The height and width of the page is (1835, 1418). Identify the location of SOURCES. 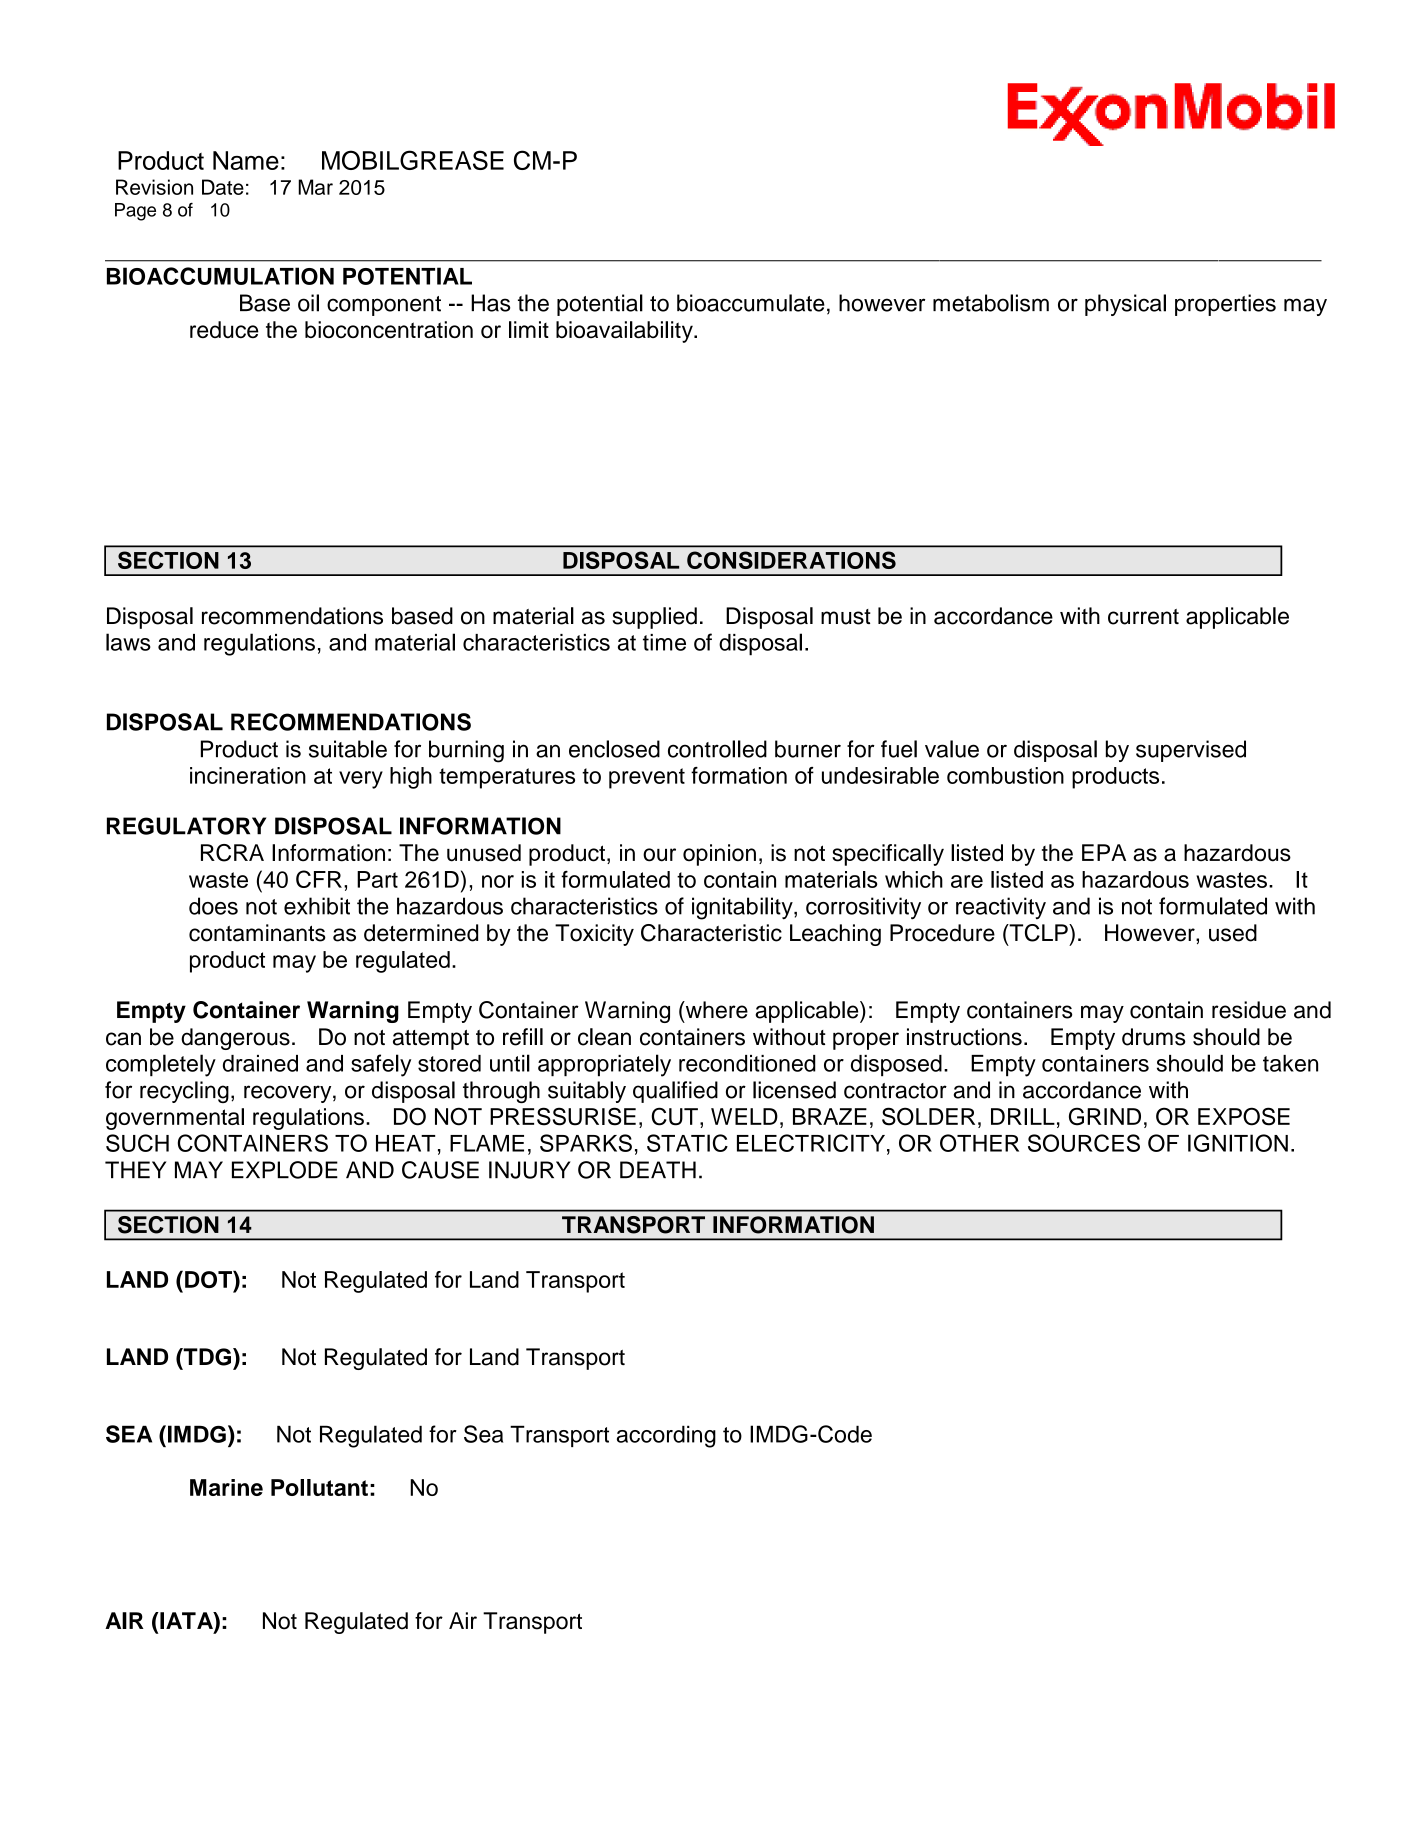
(1084, 1143).
